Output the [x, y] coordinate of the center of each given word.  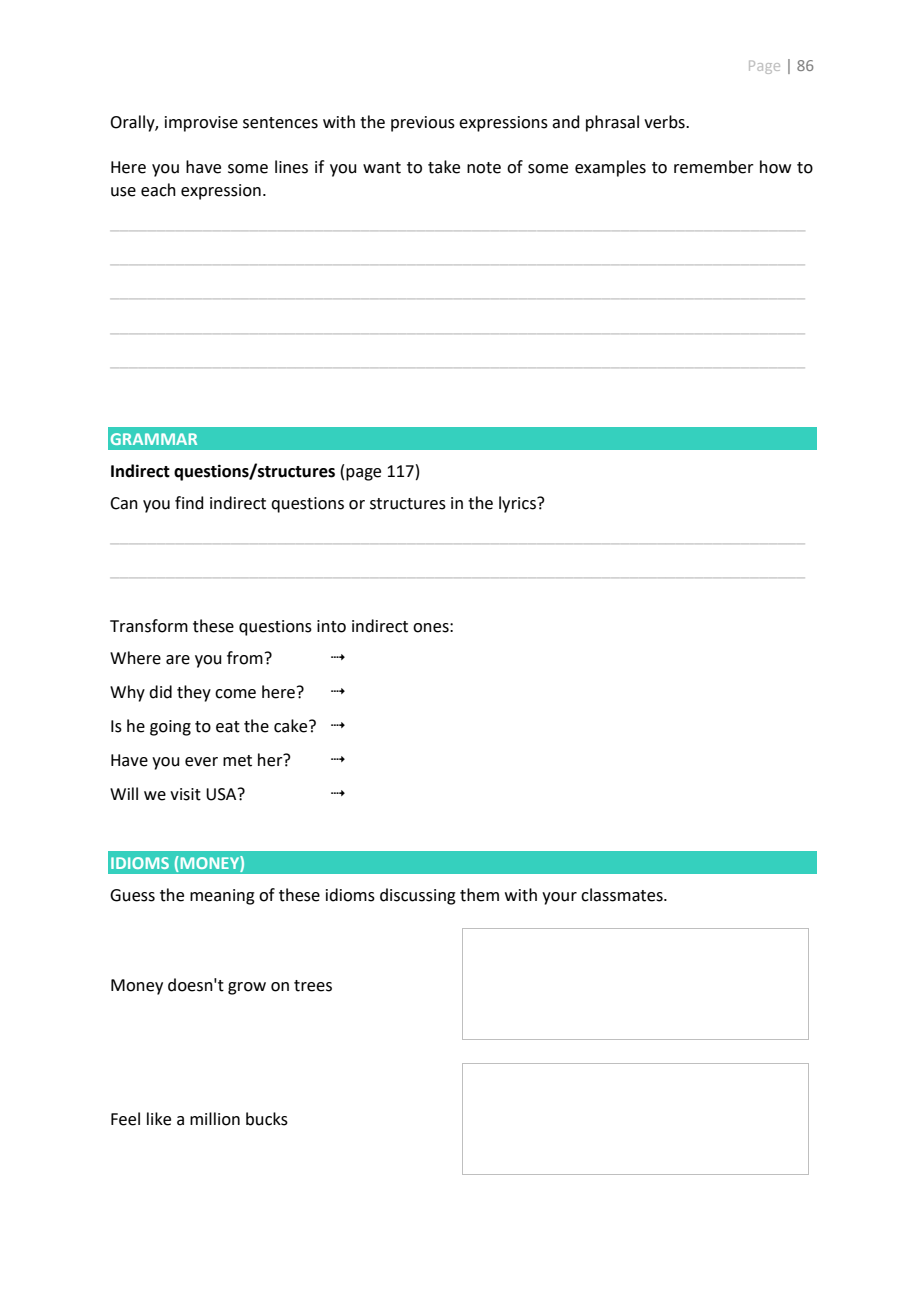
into [331, 626]
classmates [623, 895]
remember [714, 167]
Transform [149, 626]
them [479, 895]
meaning [222, 897]
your [559, 898]
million [215, 1119]
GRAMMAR [154, 439]
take [444, 167]
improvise [201, 124]
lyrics [518, 504]
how [775, 167]
